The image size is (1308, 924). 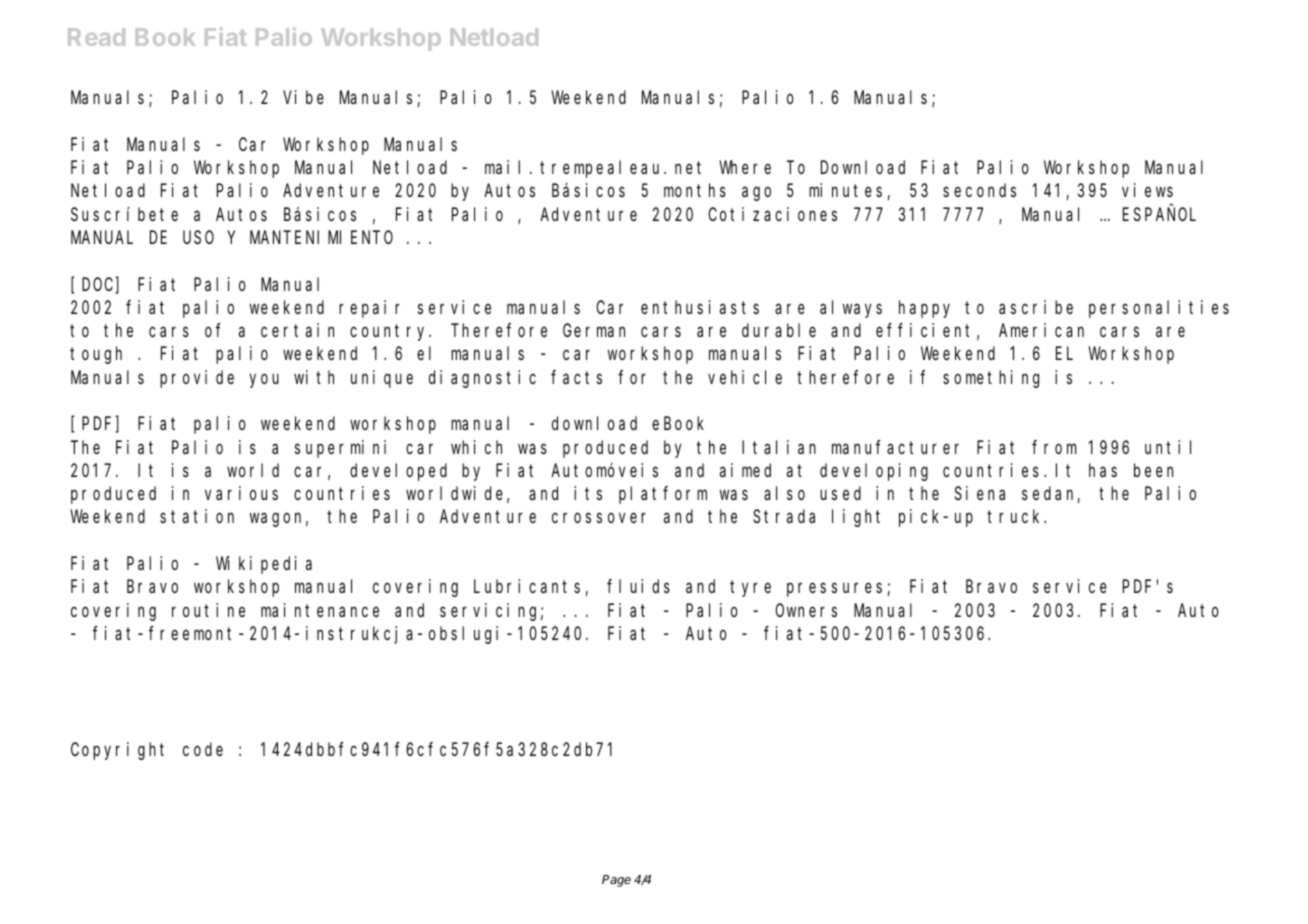 I want to click on Where, so click(x=745, y=167).
